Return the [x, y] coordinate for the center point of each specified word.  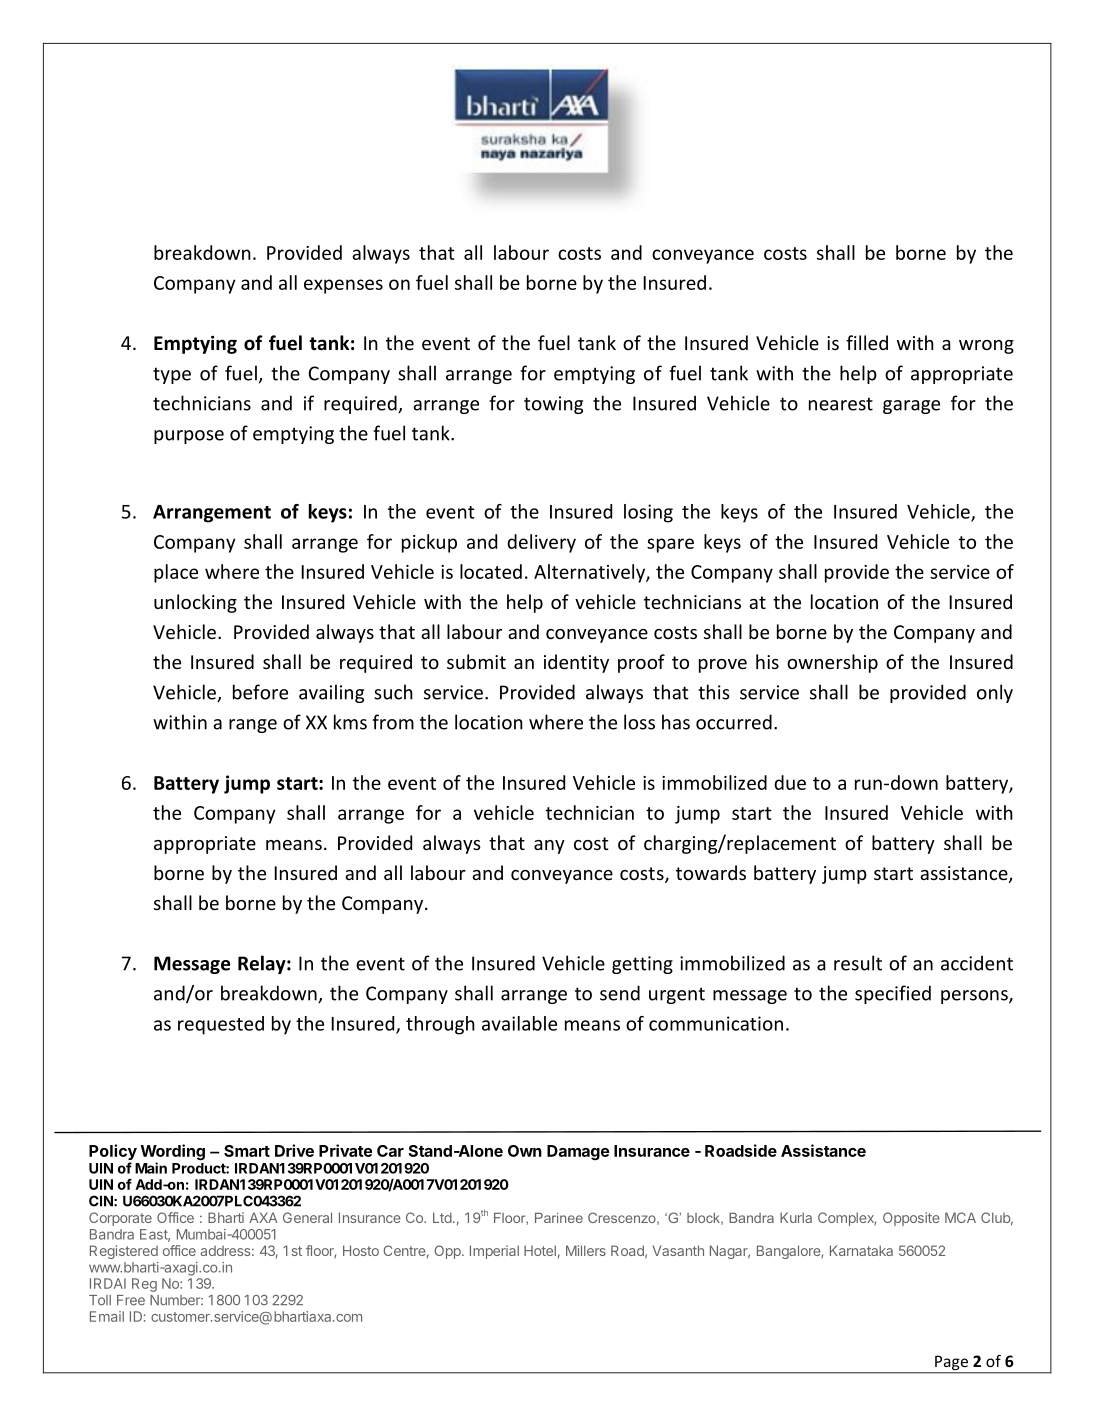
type [172, 375]
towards [711, 872]
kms [350, 722]
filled [867, 342]
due [790, 782]
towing [553, 405]
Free [131, 1300]
